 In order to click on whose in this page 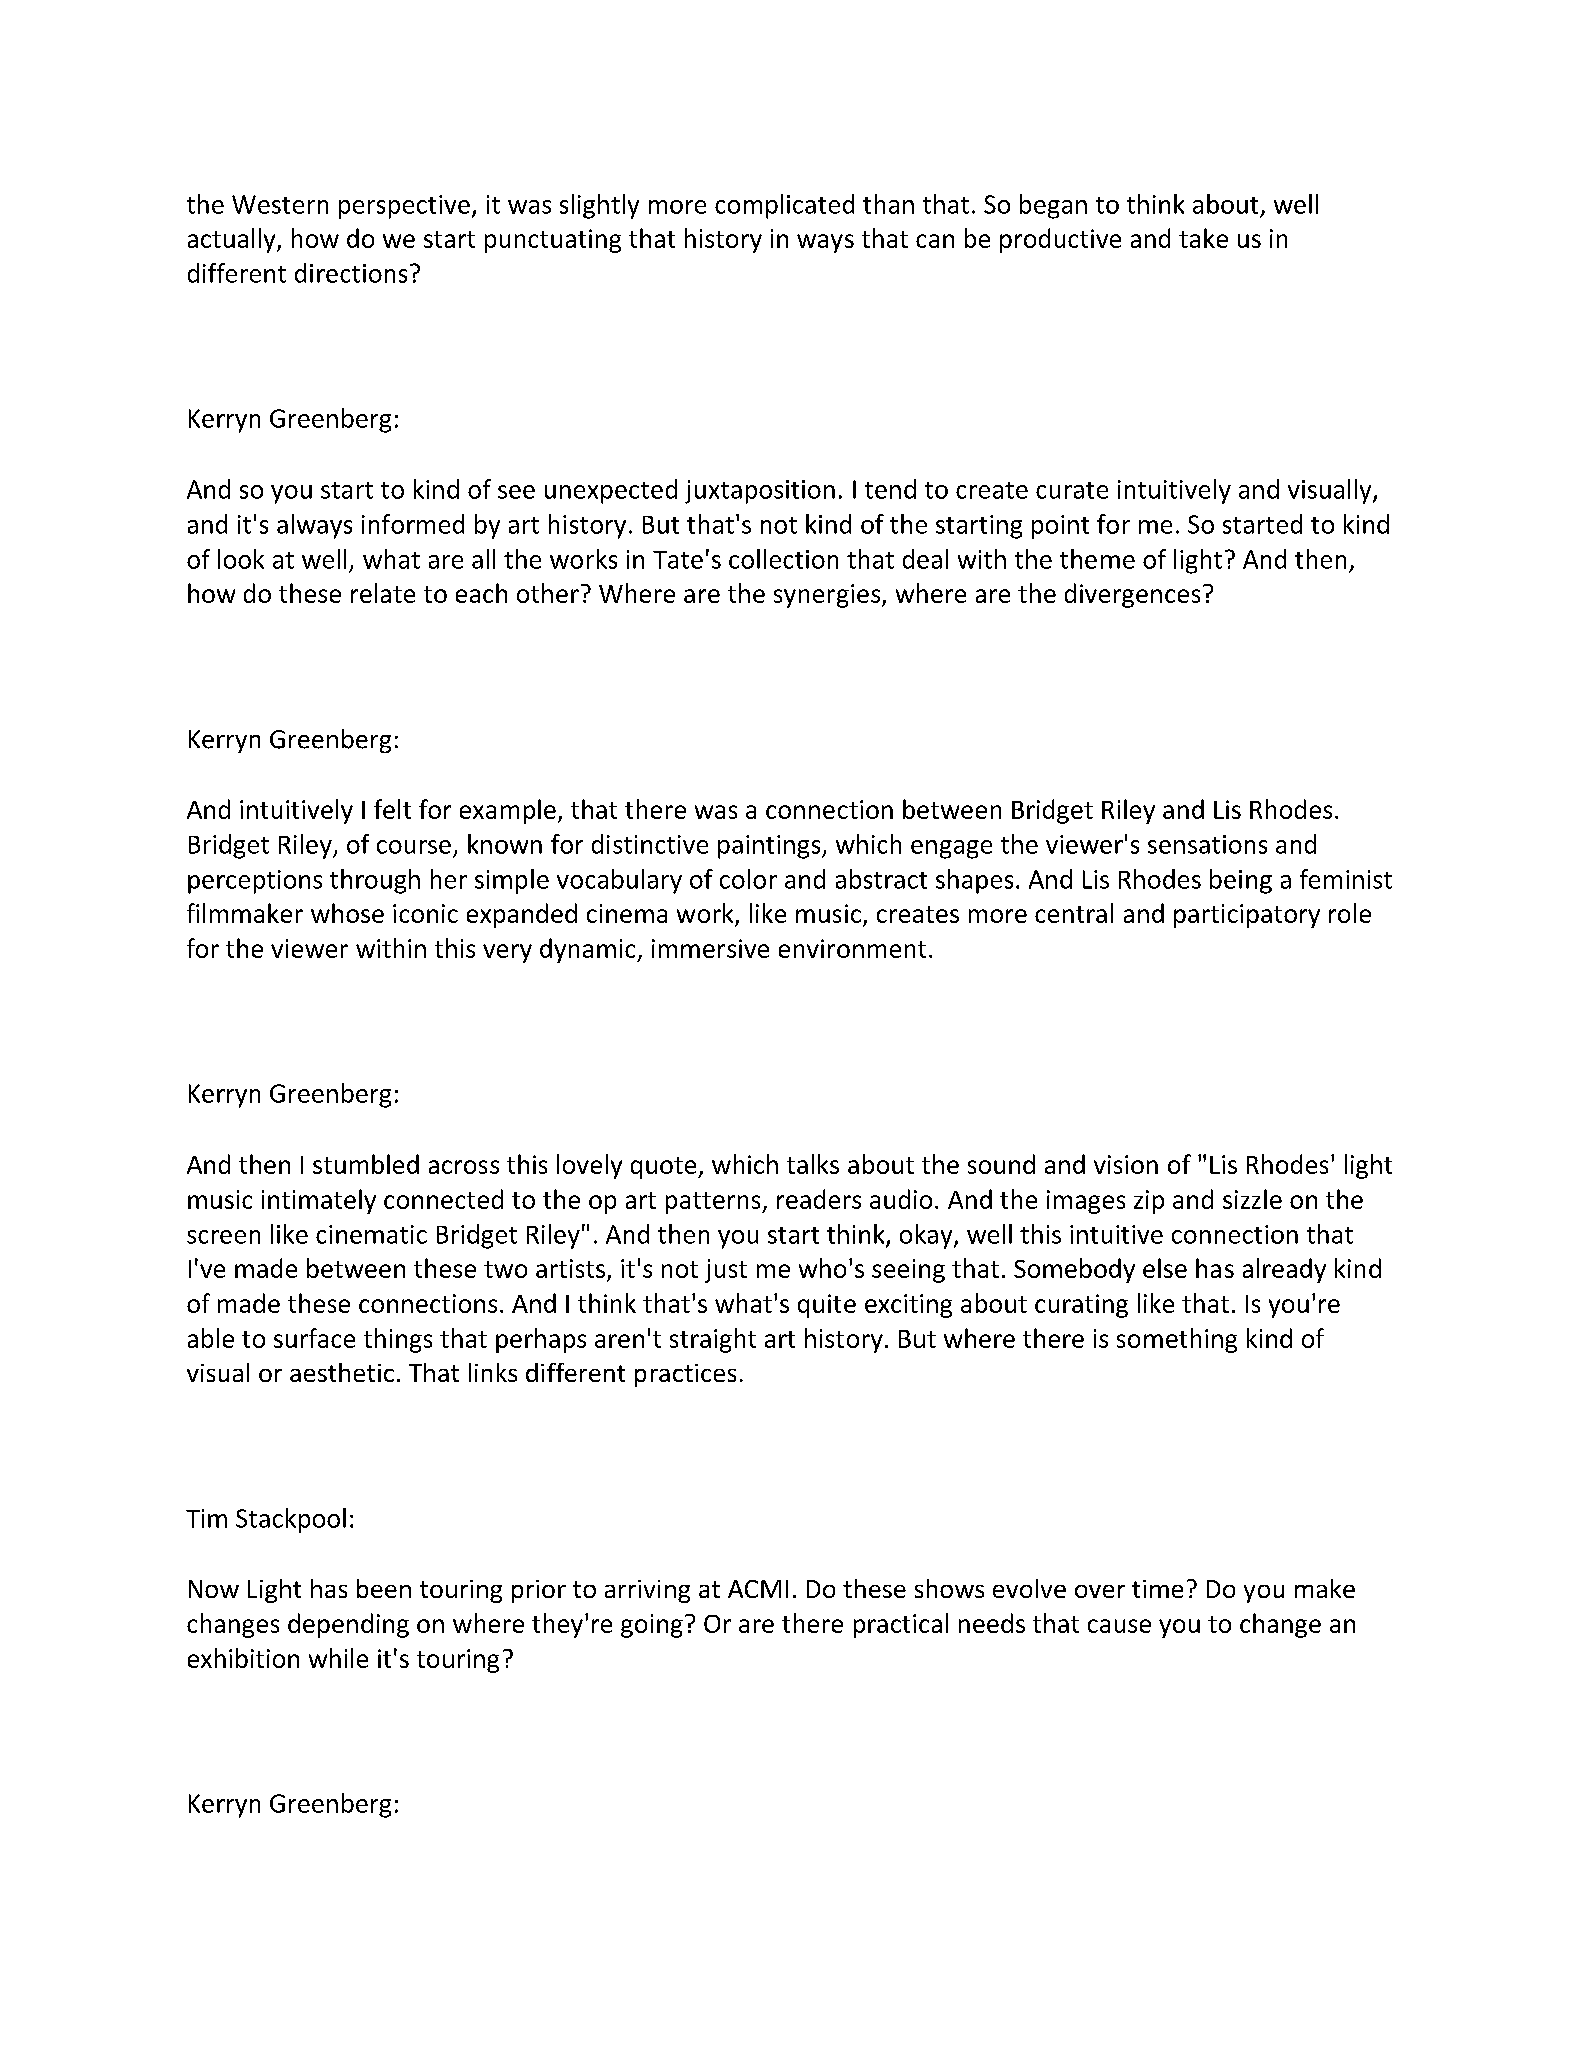, I will do `click(347, 913)`.
